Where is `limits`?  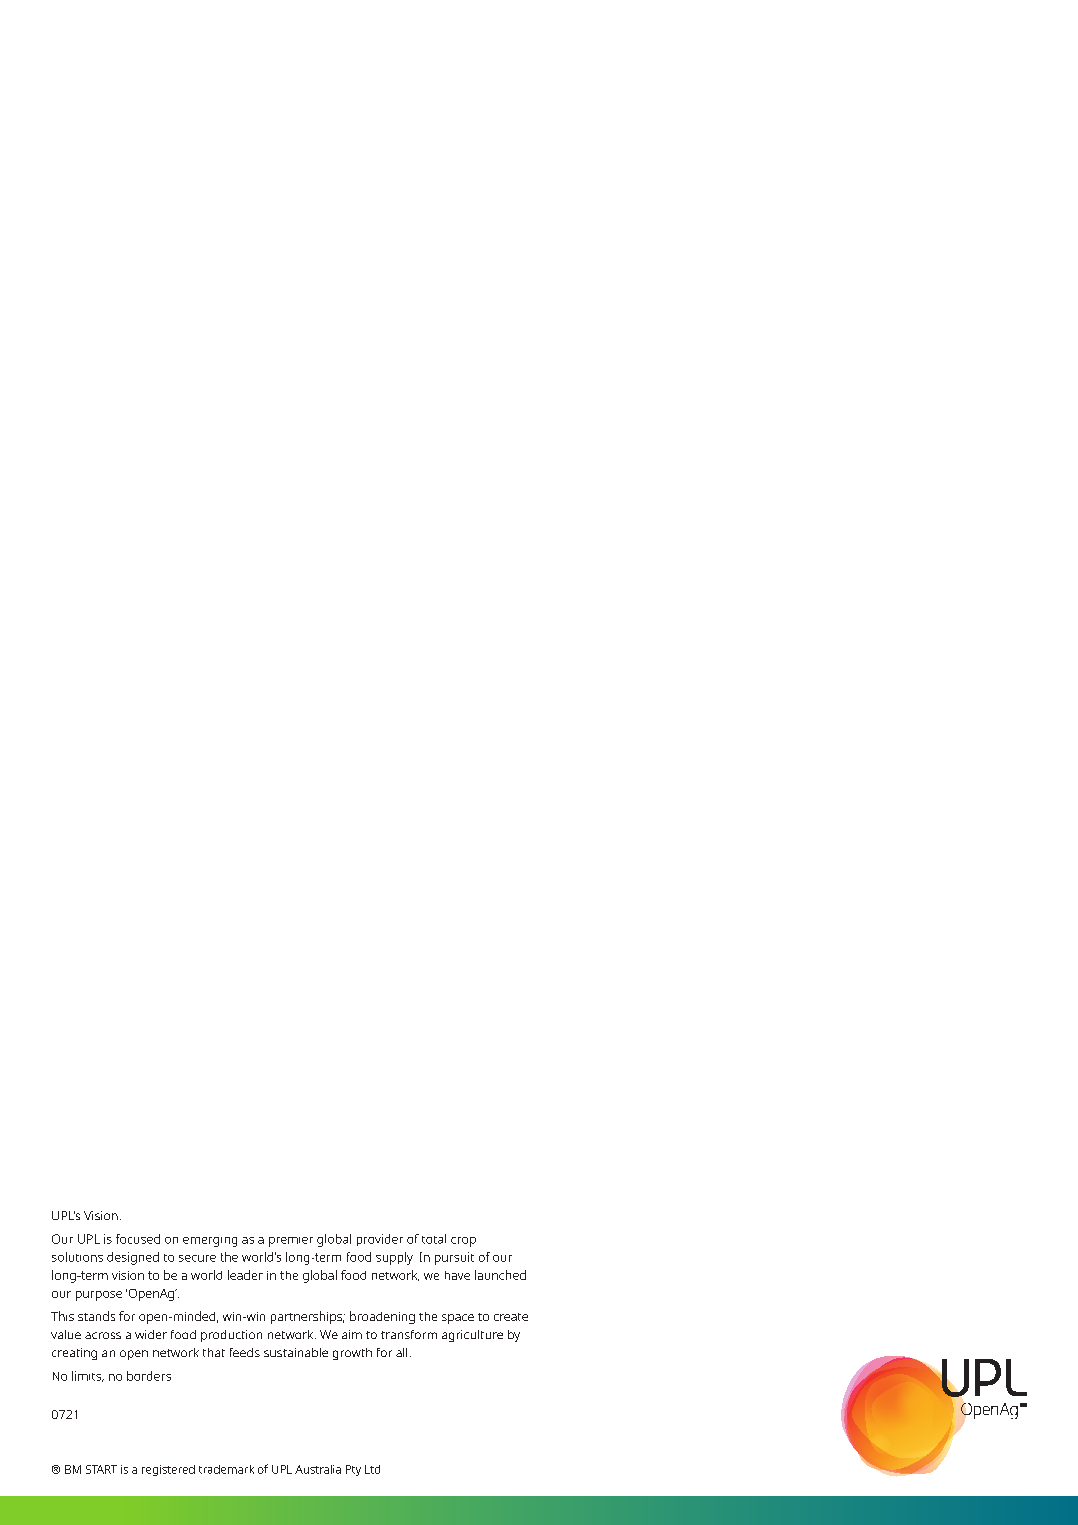
limits is located at coordinates (88, 1376).
